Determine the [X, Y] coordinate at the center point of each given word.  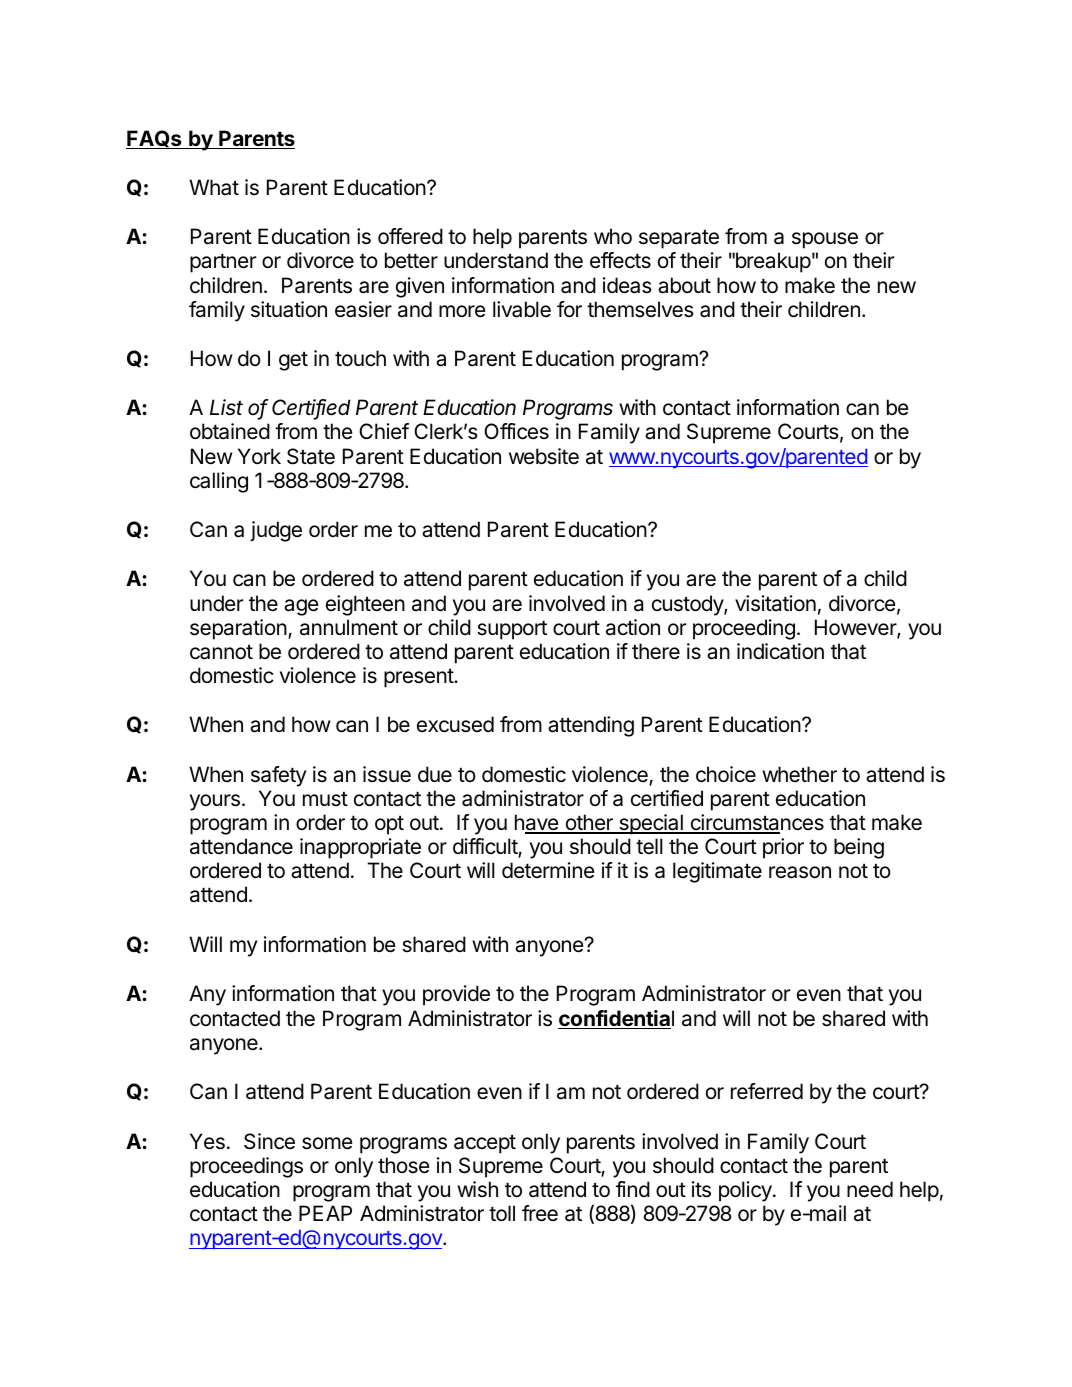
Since [269, 1141]
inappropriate [360, 848]
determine [548, 870]
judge [276, 531]
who [613, 236]
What [214, 187]
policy [746, 1191]
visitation [775, 603]
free [540, 1213]
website [544, 456]
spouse [825, 240]
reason [800, 872]
